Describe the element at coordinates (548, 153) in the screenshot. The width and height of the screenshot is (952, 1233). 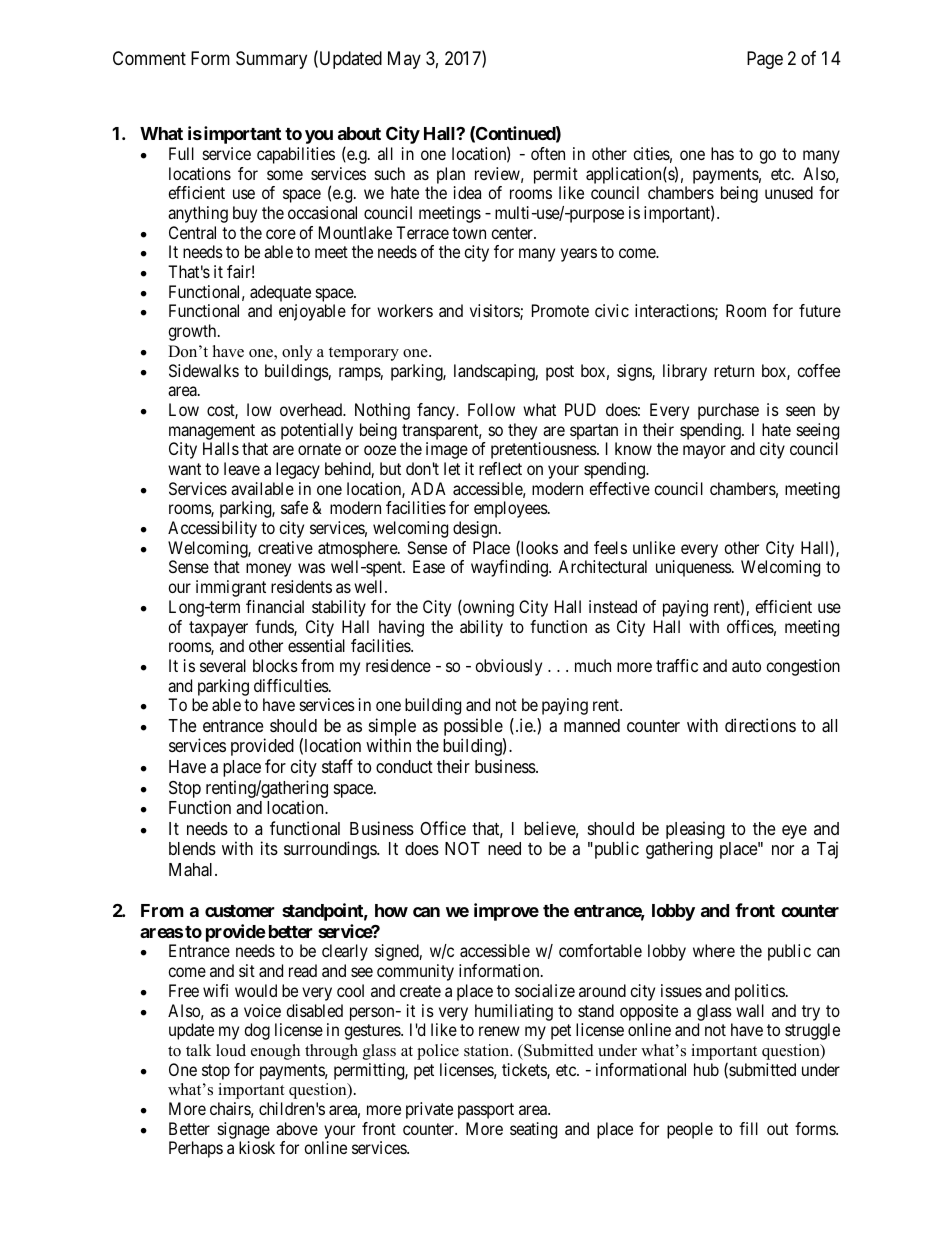
I see `often` at that location.
